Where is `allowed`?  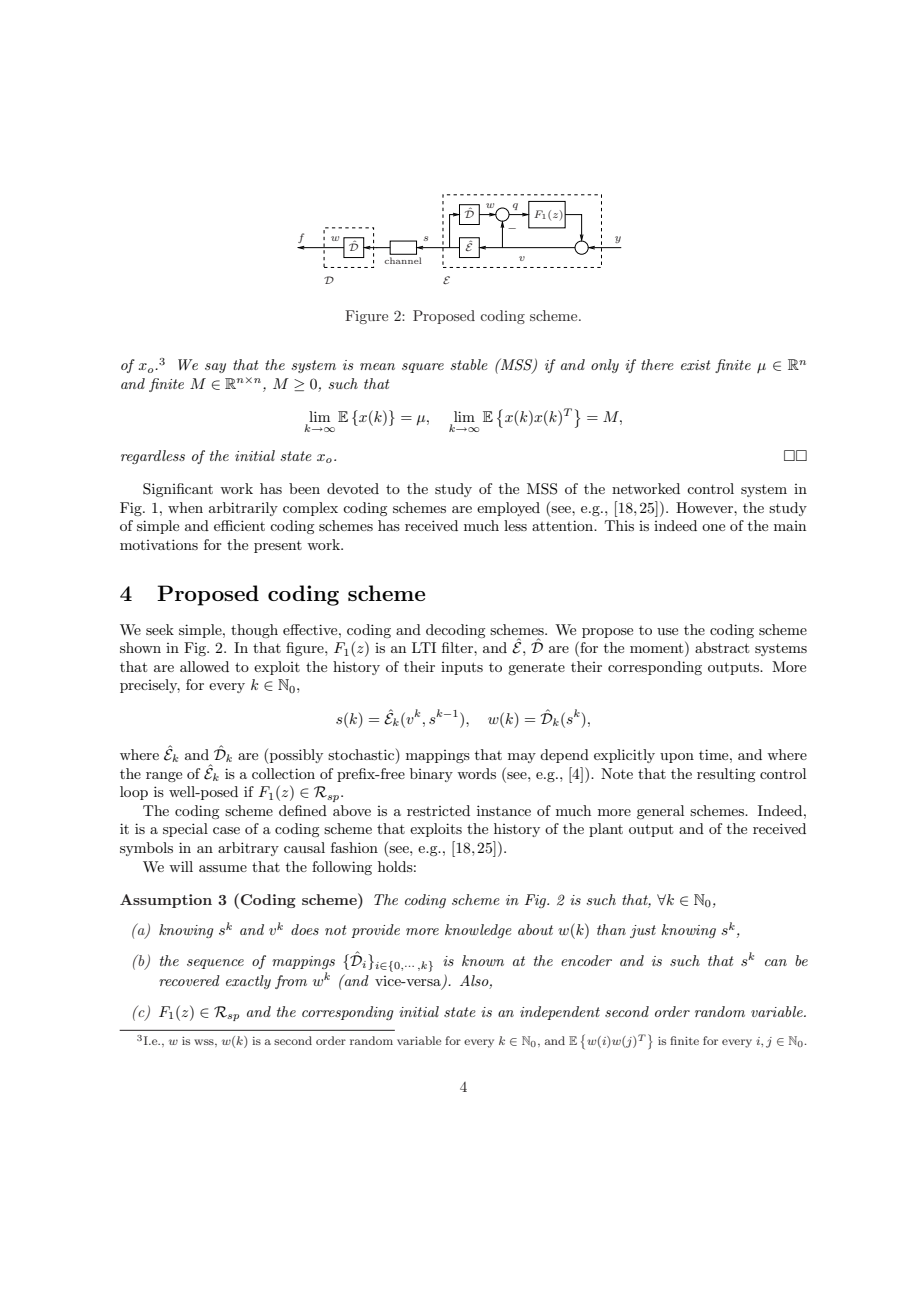
allowed is located at coordinates (204, 666).
